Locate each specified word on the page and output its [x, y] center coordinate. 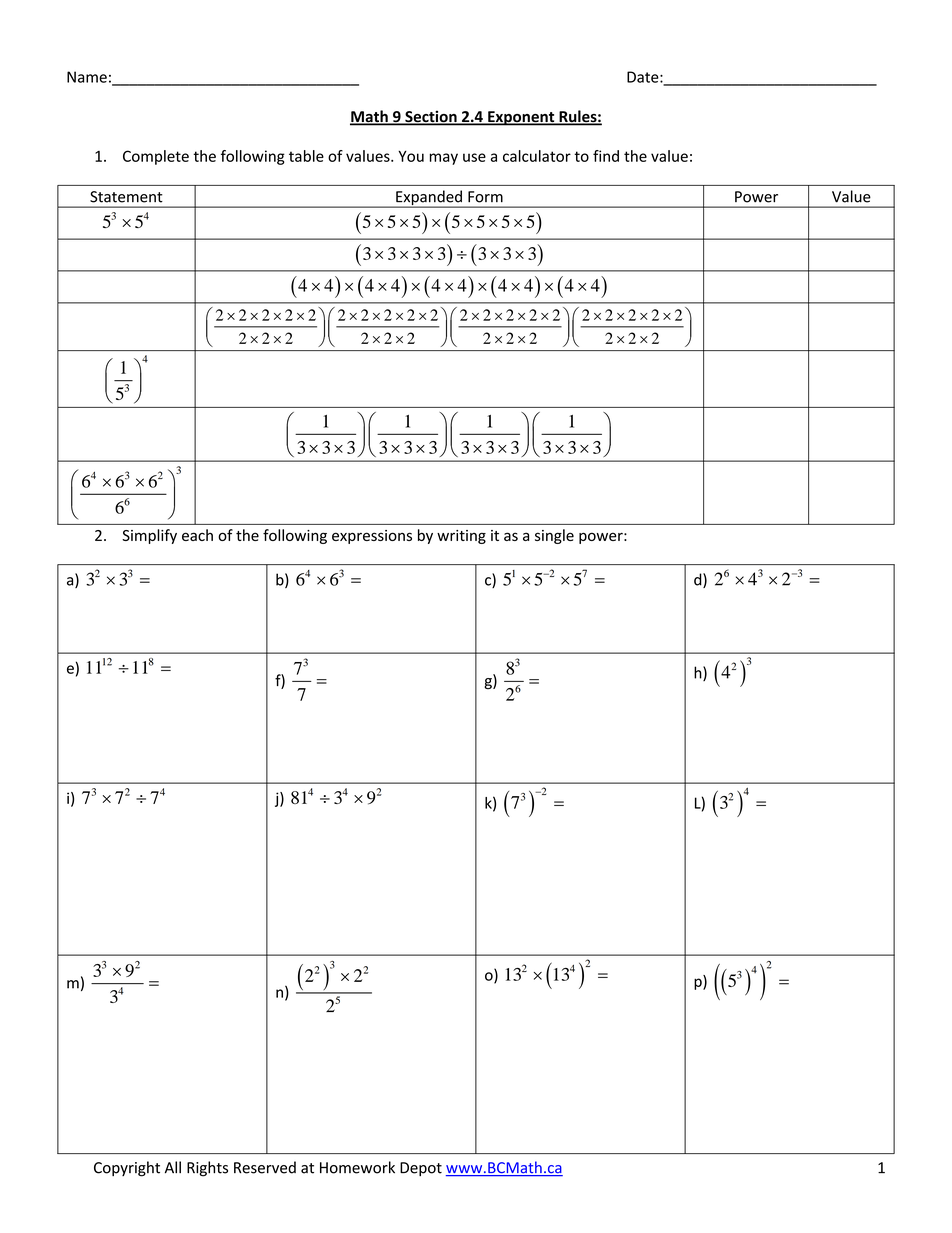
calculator [537, 156]
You [411, 156]
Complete [156, 157]
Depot [421, 1169]
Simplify [149, 536]
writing [461, 537]
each [197, 535]
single [554, 536]
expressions [372, 537]
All [173, 1167]
